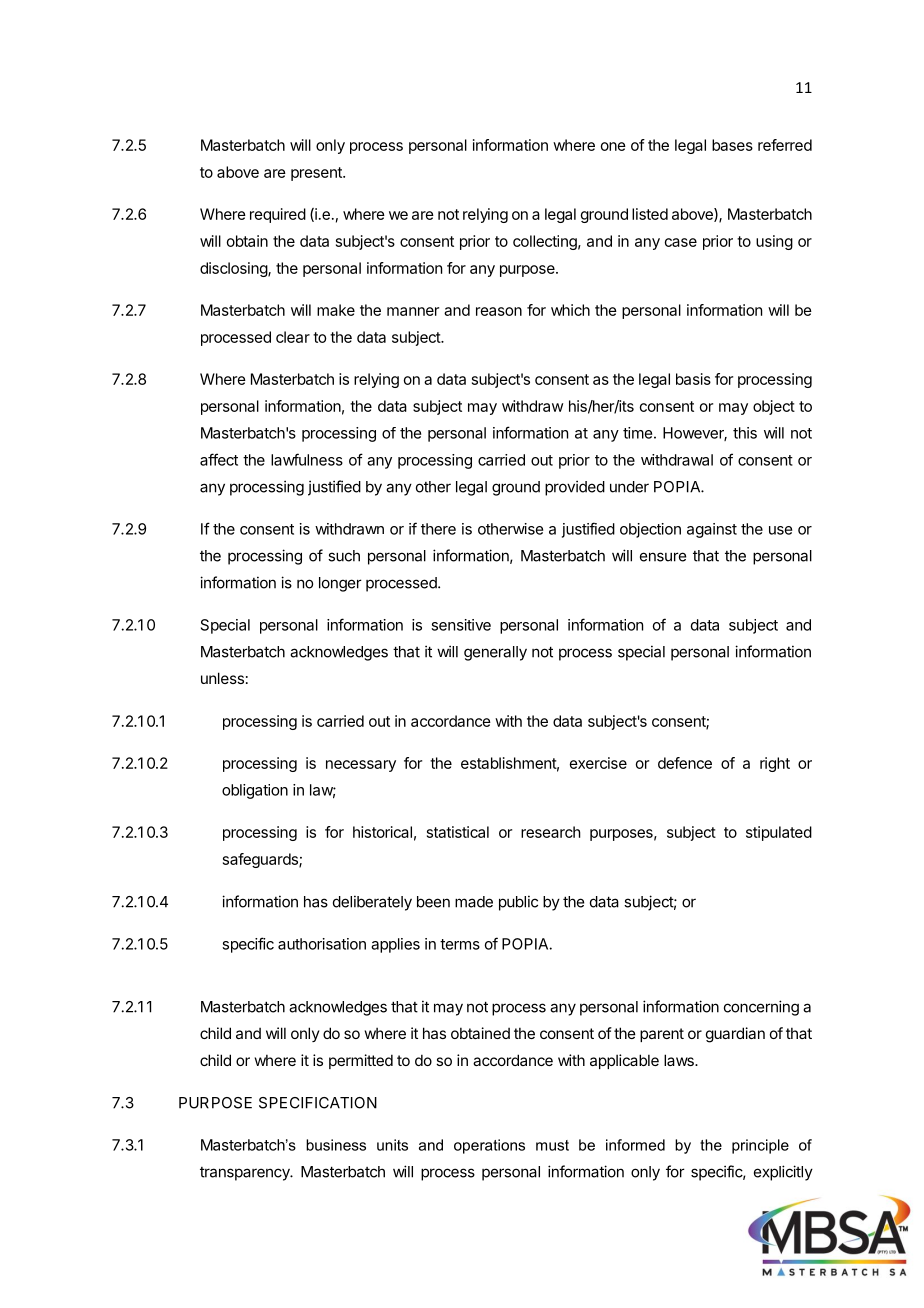 This screenshot has width=924, height=1308. I want to click on stipulated, so click(779, 833).
